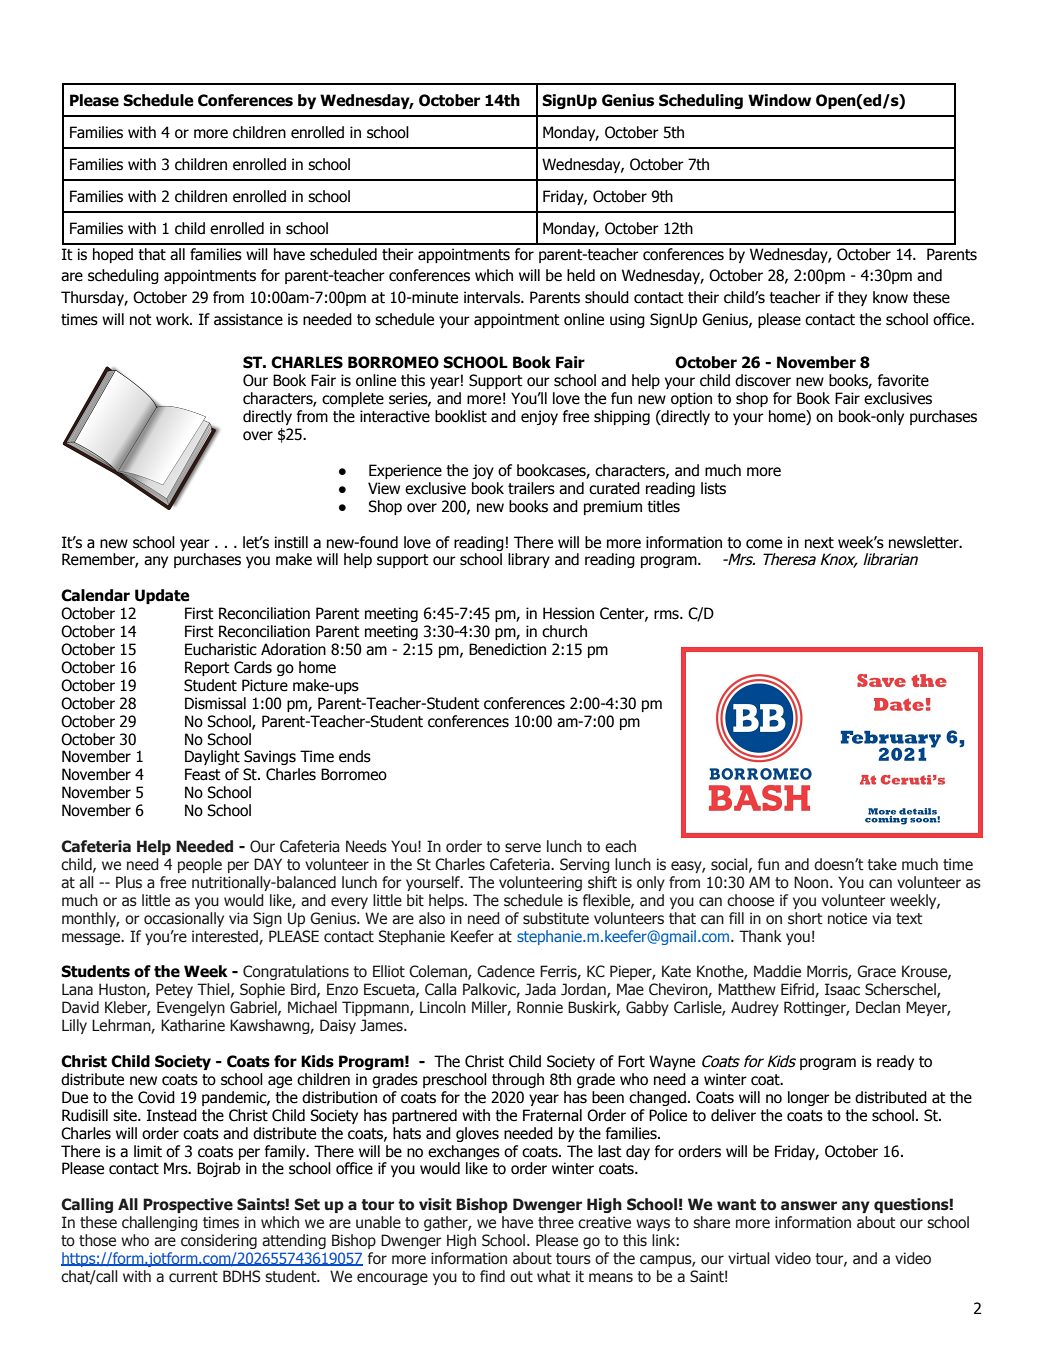 The image size is (1044, 1351). I want to click on Feast, so click(203, 774).
